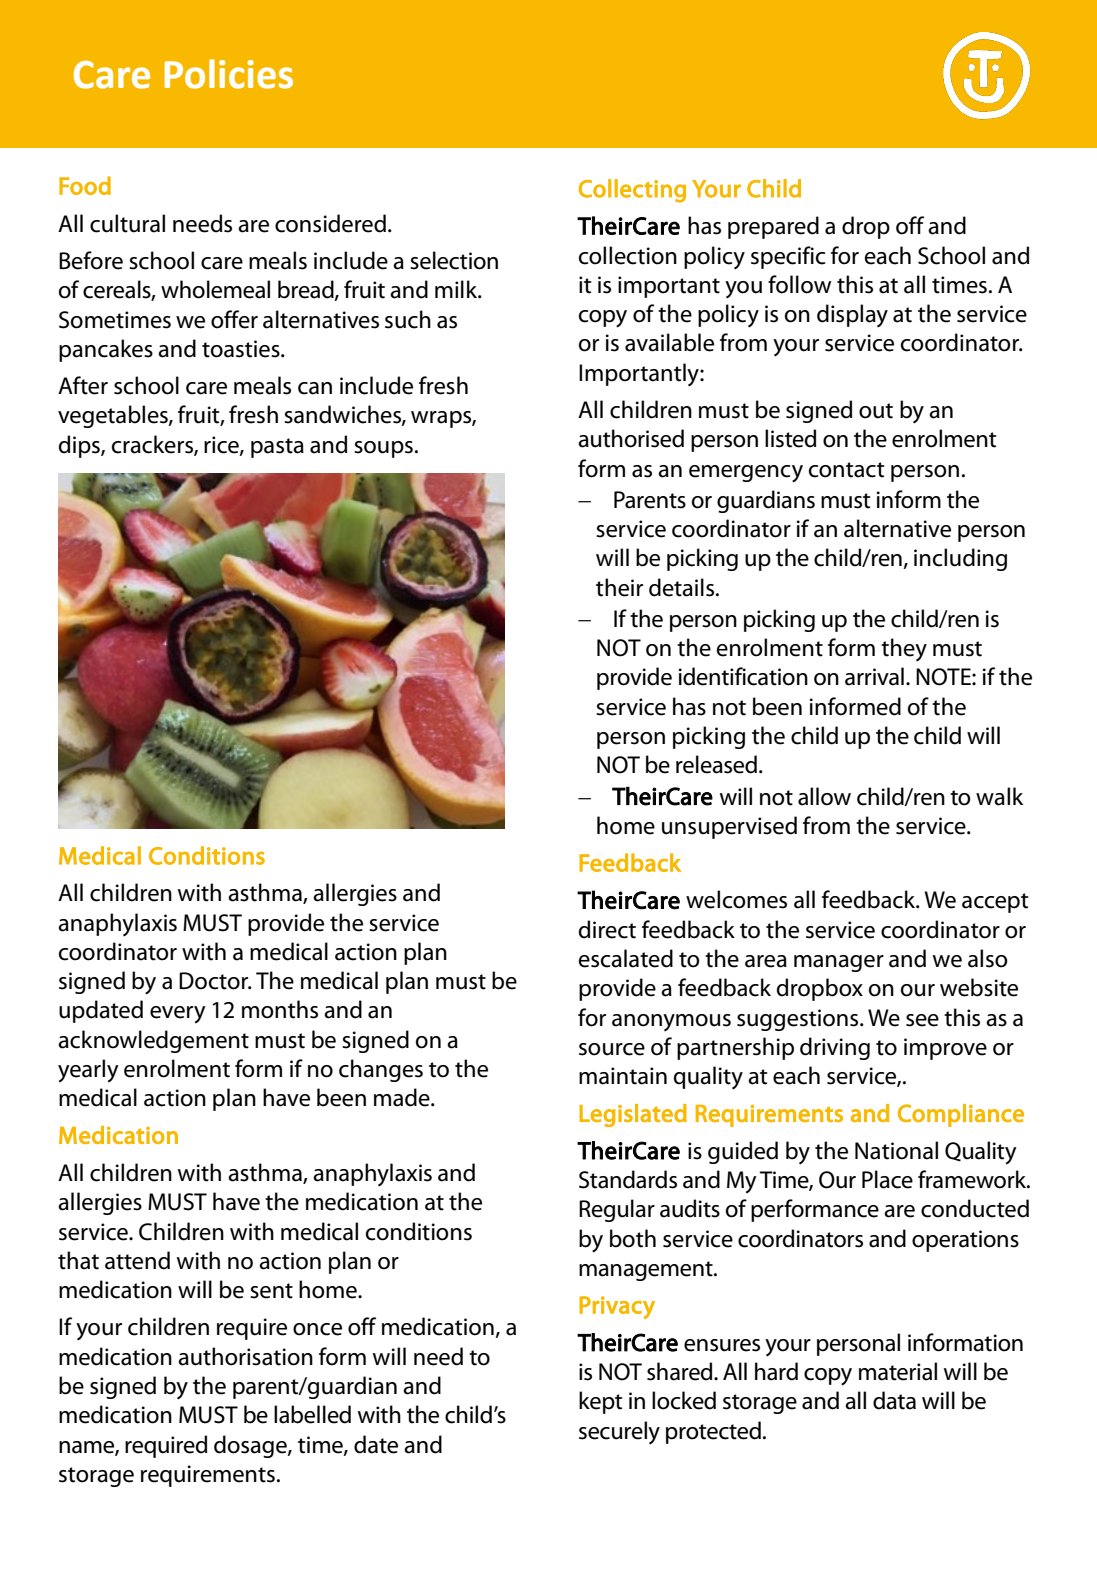  Describe the element at coordinates (251, 1446) in the image. I see `dosage` at that location.
